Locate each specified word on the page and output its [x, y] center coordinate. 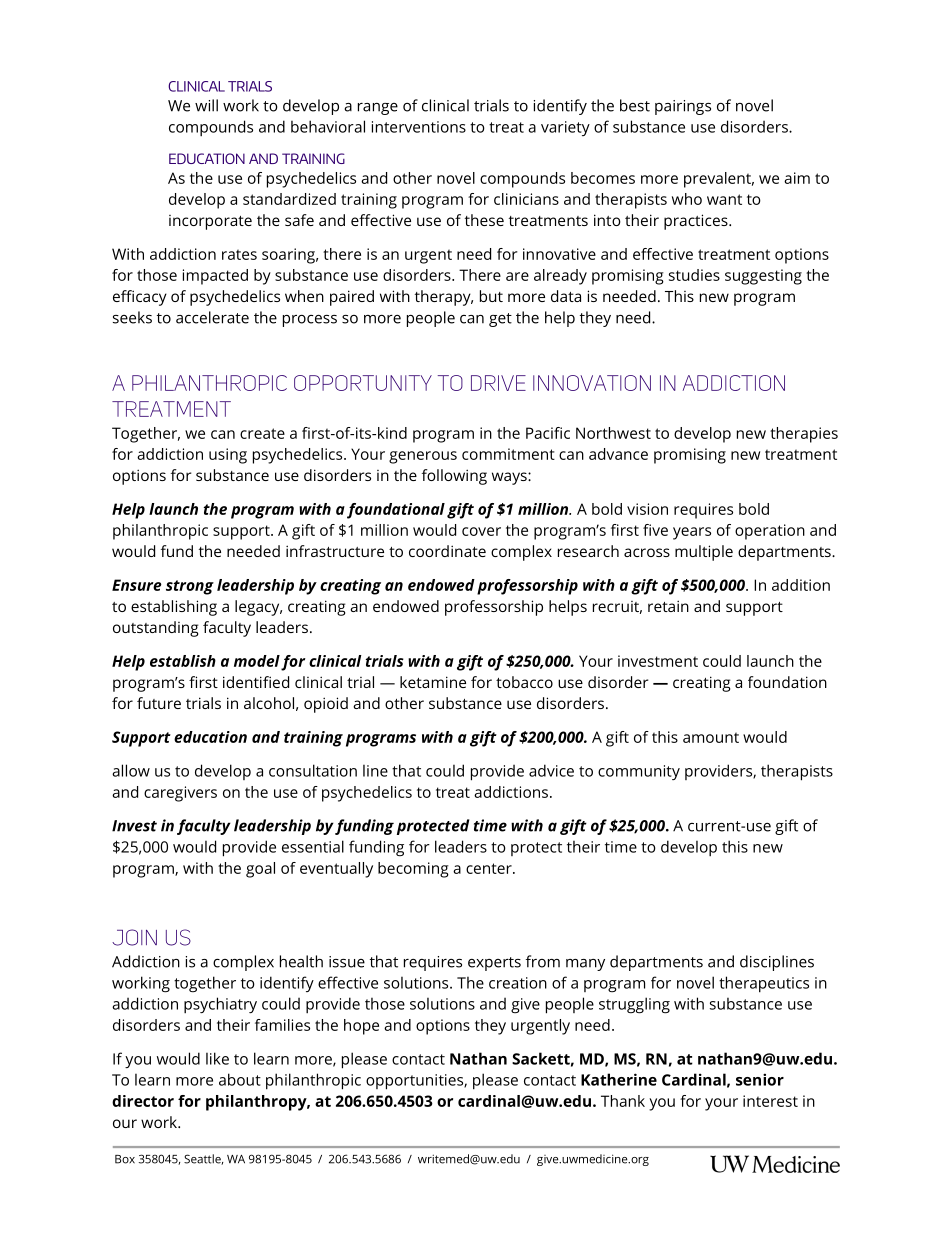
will [206, 105]
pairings [683, 107]
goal [260, 870]
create [262, 433]
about [240, 1079]
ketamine [433, 682]
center [490, 868]
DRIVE [498, 383]
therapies [804, 435]
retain [668, 606]
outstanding [156, 629]
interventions [419, 127]
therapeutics [764, 984]
